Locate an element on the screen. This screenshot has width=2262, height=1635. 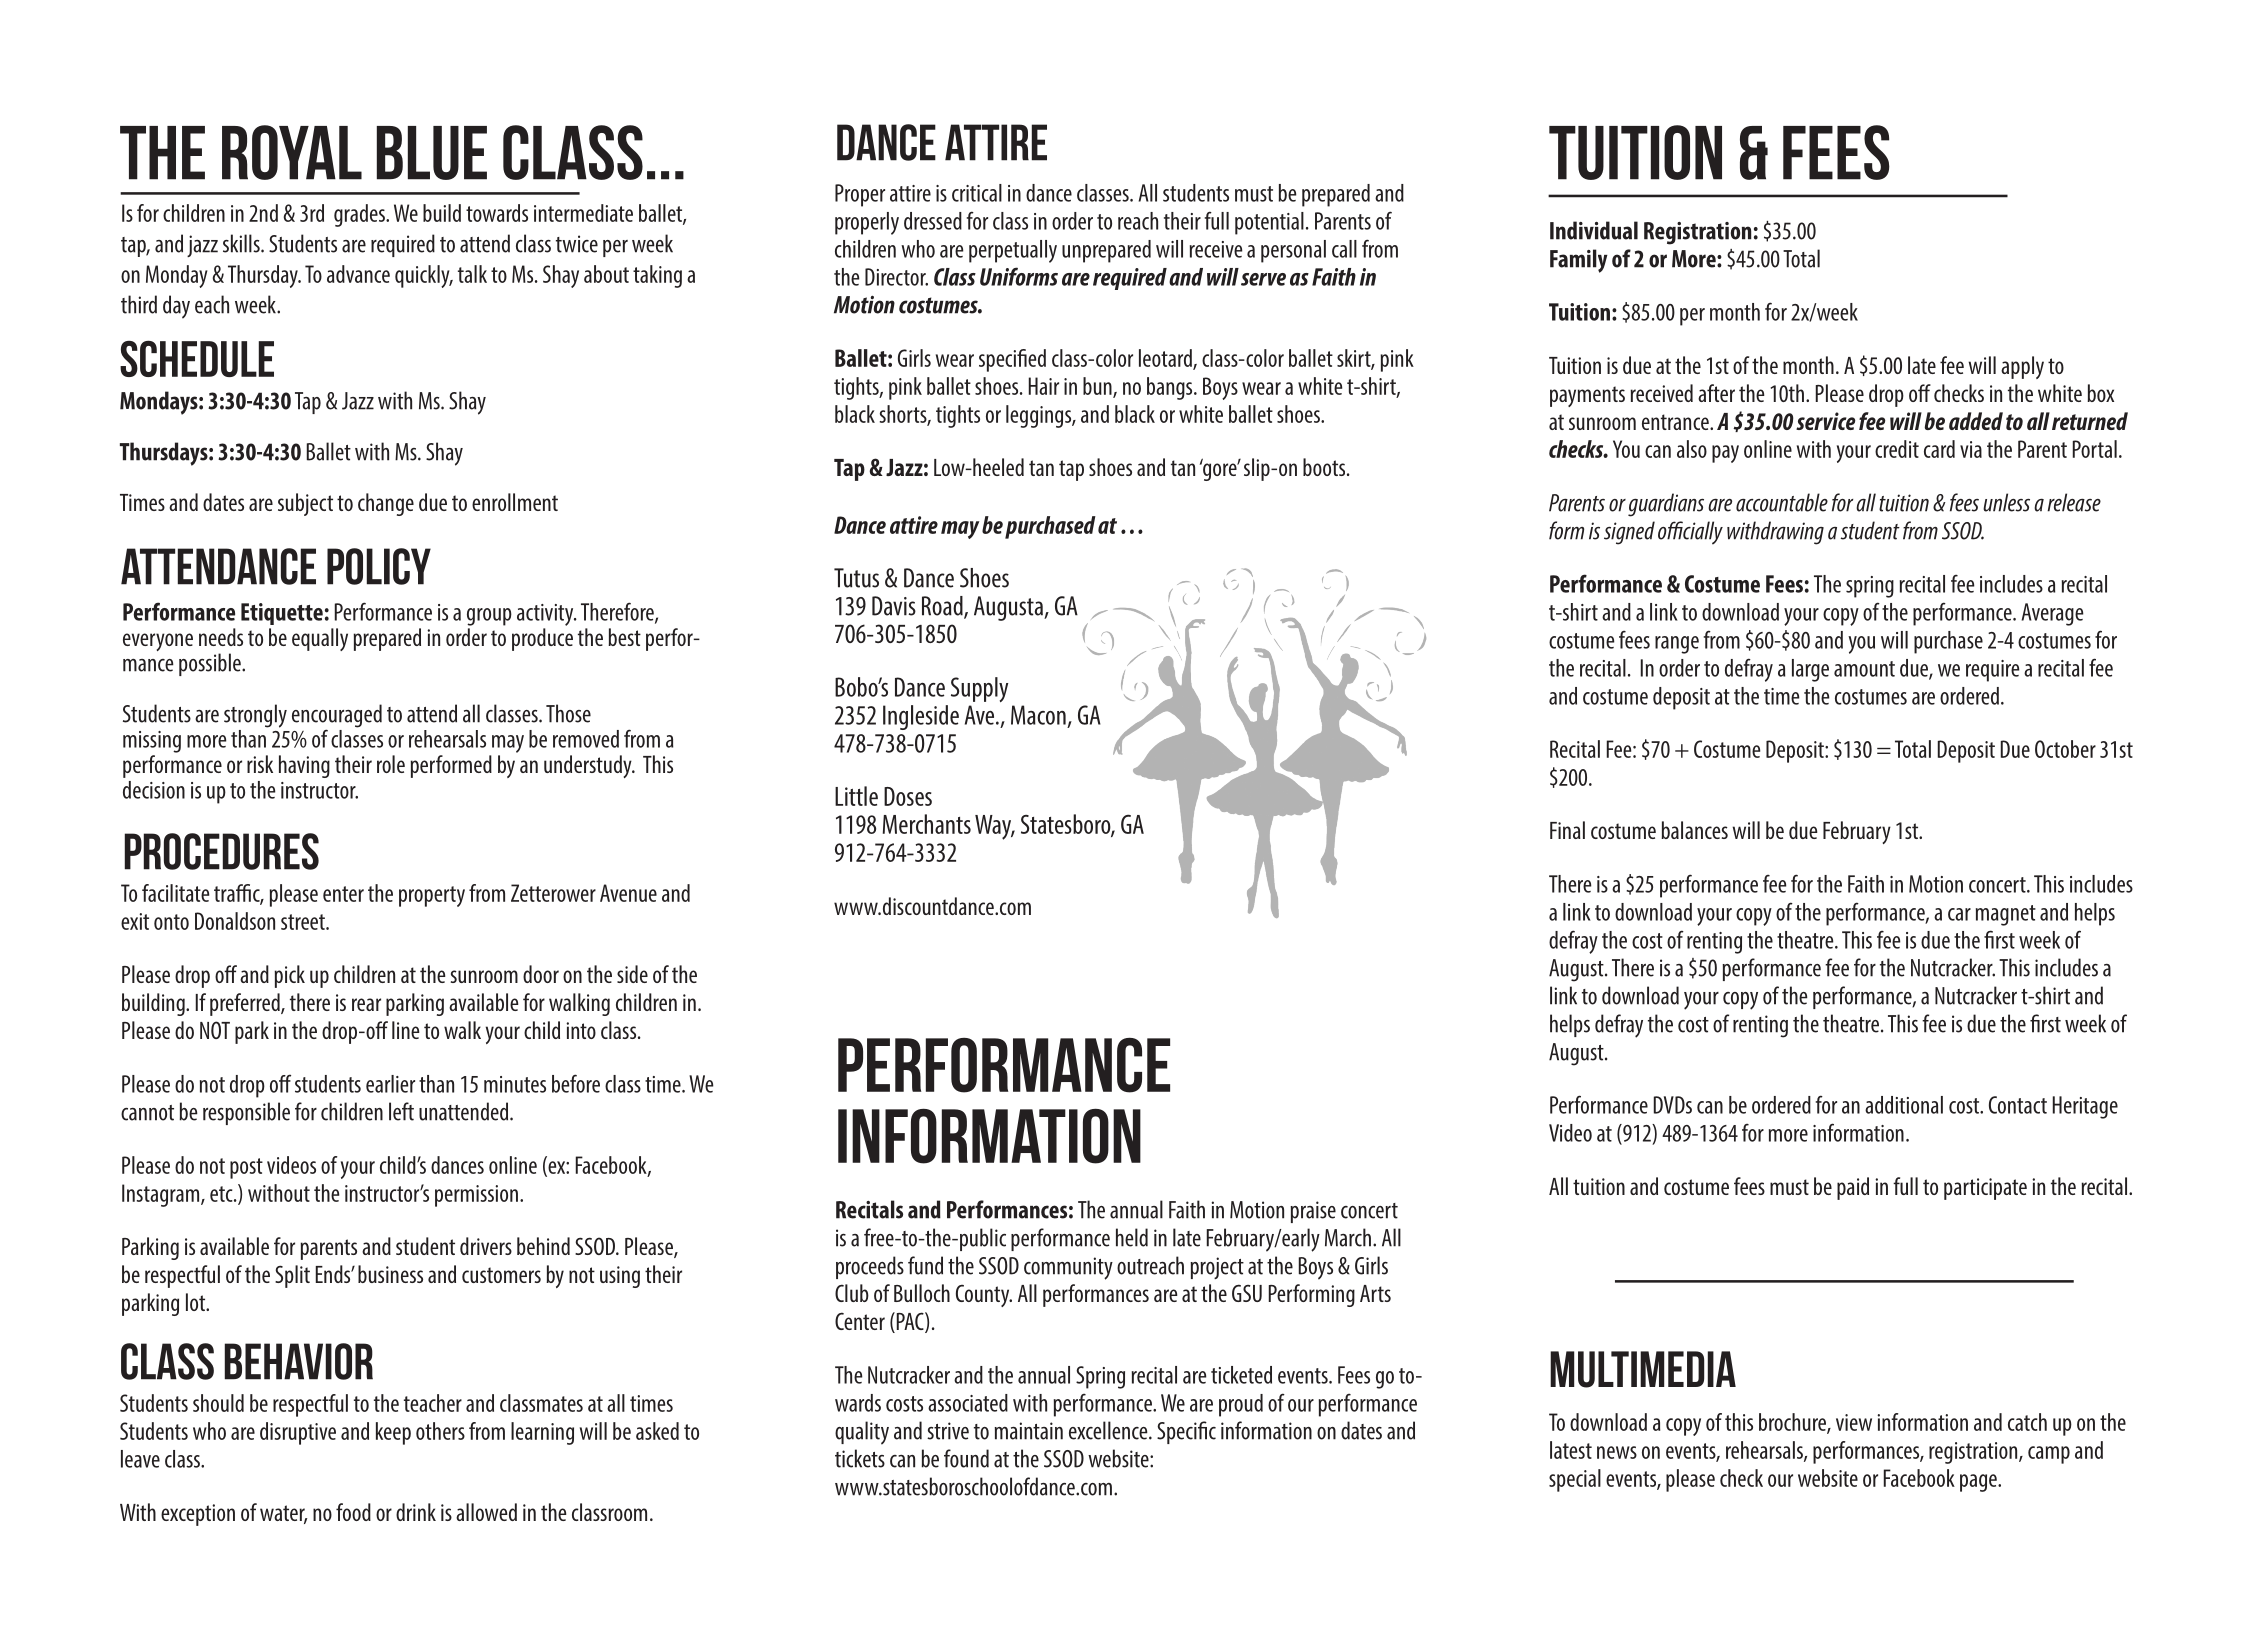
procedures is located at coordinates (222, 851).
